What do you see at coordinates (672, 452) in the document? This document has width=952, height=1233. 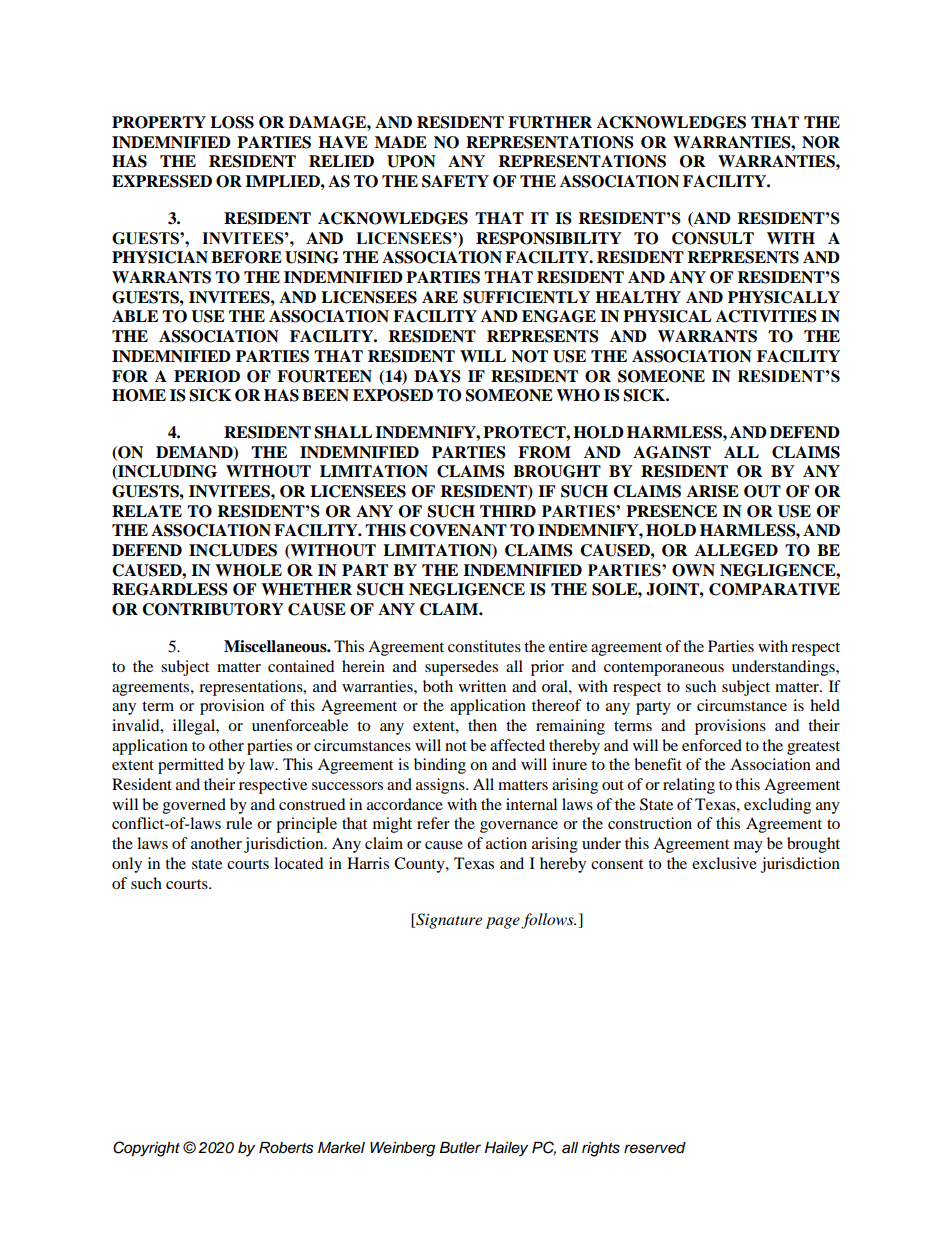 I see `AGAINST` at bounding box center [672, 452].
